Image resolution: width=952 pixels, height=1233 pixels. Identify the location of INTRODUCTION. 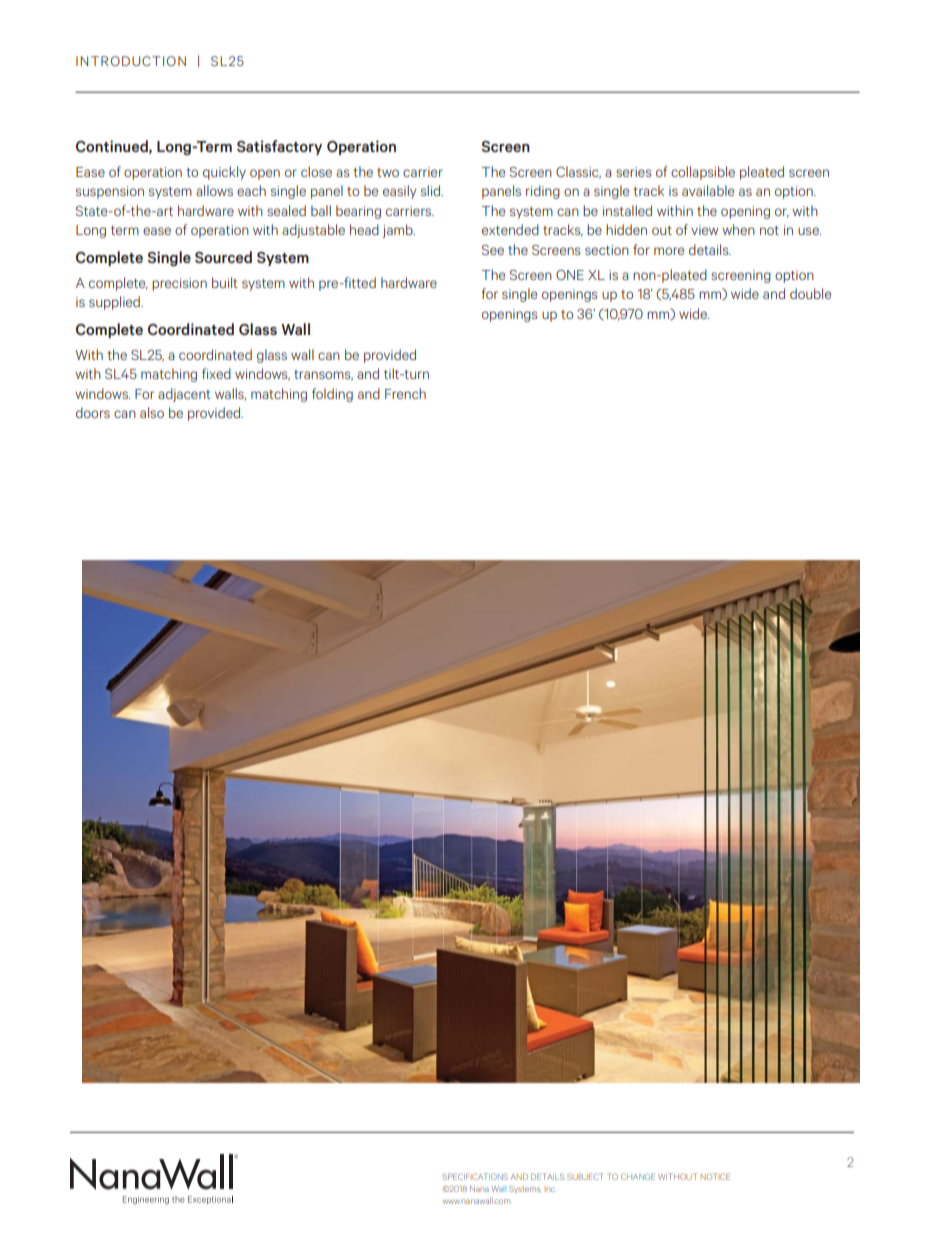
(131, 61).
